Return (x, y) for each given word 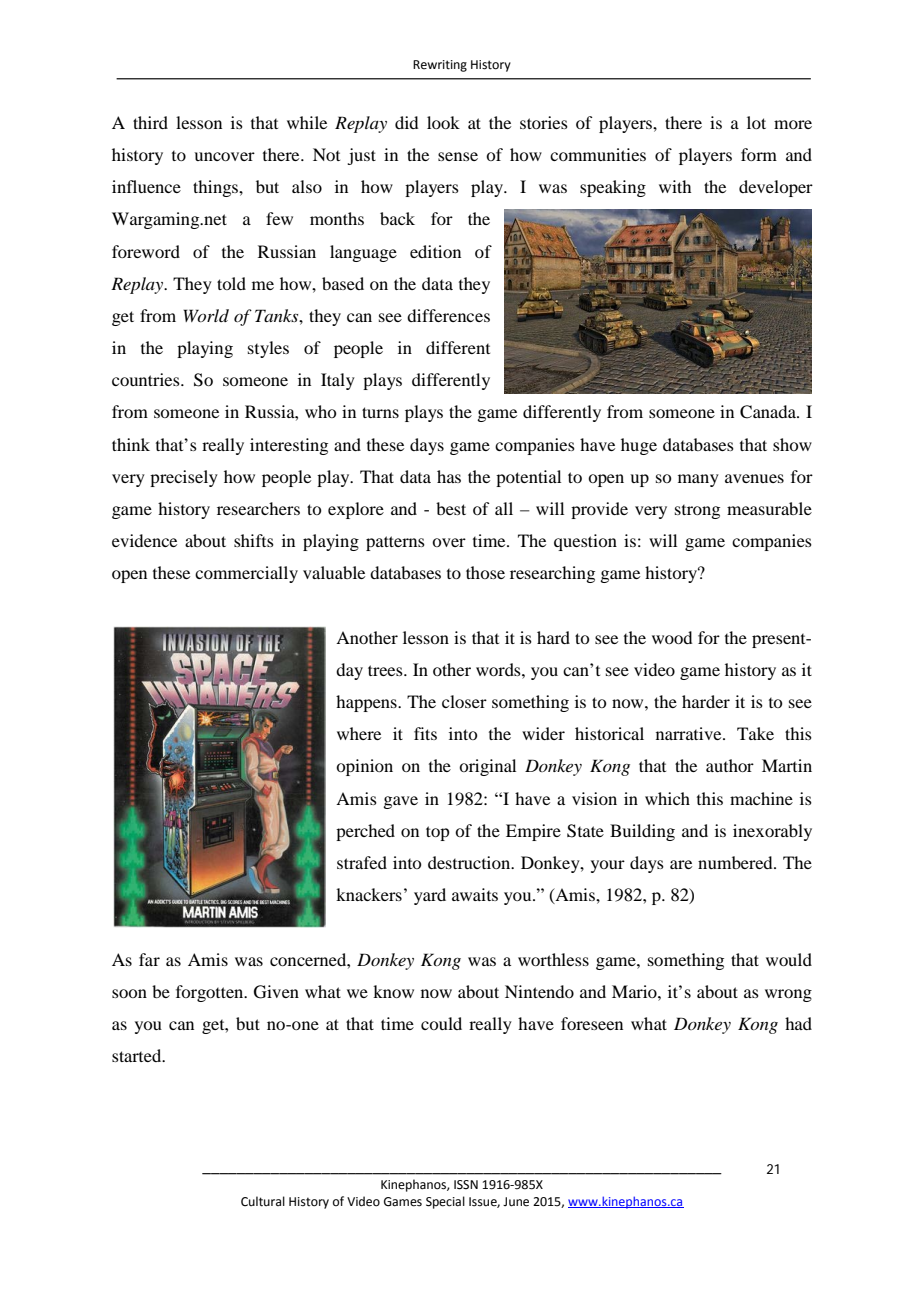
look (443, 122)
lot (756, 122)
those (485, 572)
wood (672, 637)
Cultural (263, 1201)
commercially (246, 574)
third (150, 122)
